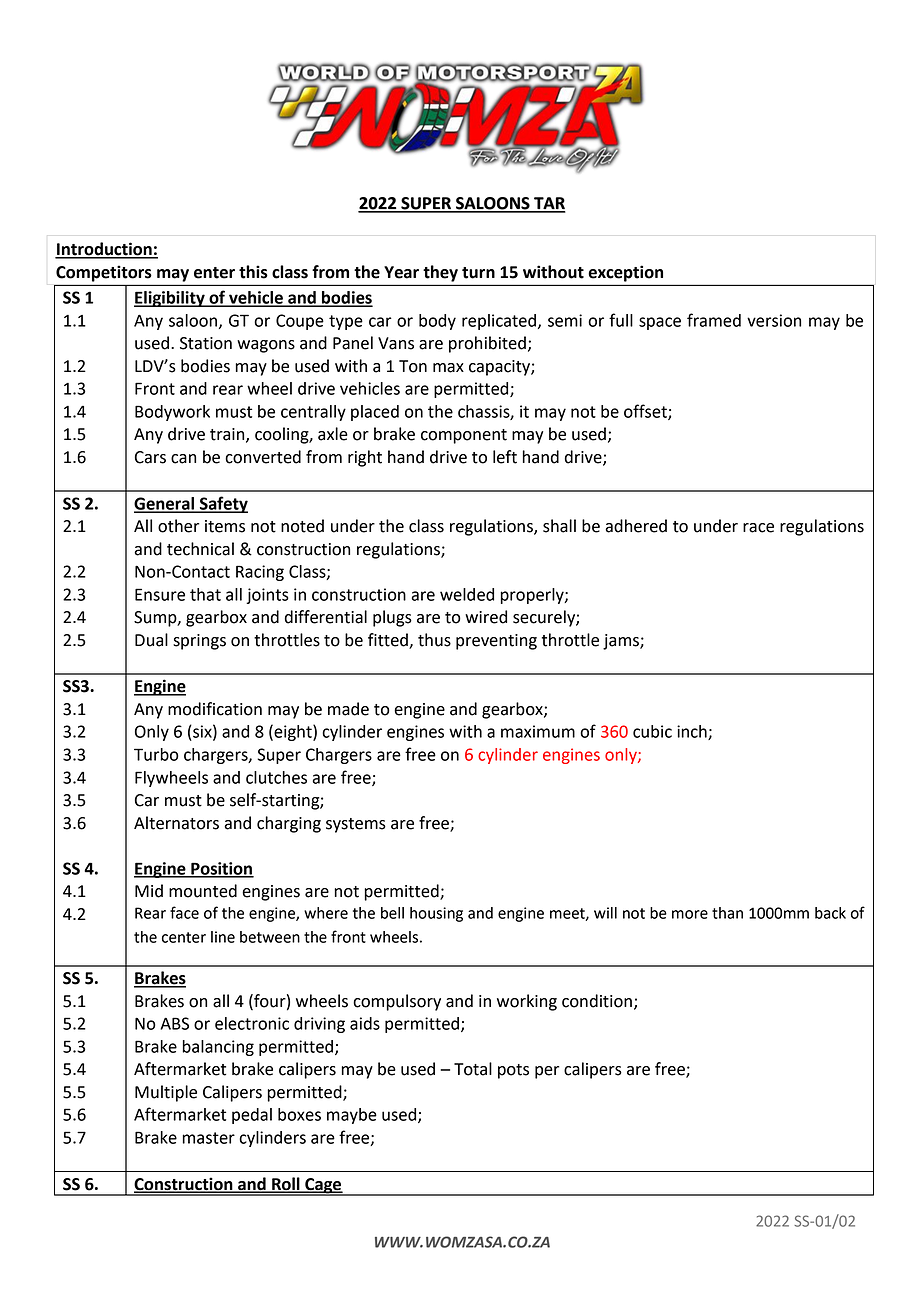 The height and width of the document is (1308, 924). What do you see at coordinates (170, 299) in the document?
I see `Eligibility` at bounding box center [170, 299].
